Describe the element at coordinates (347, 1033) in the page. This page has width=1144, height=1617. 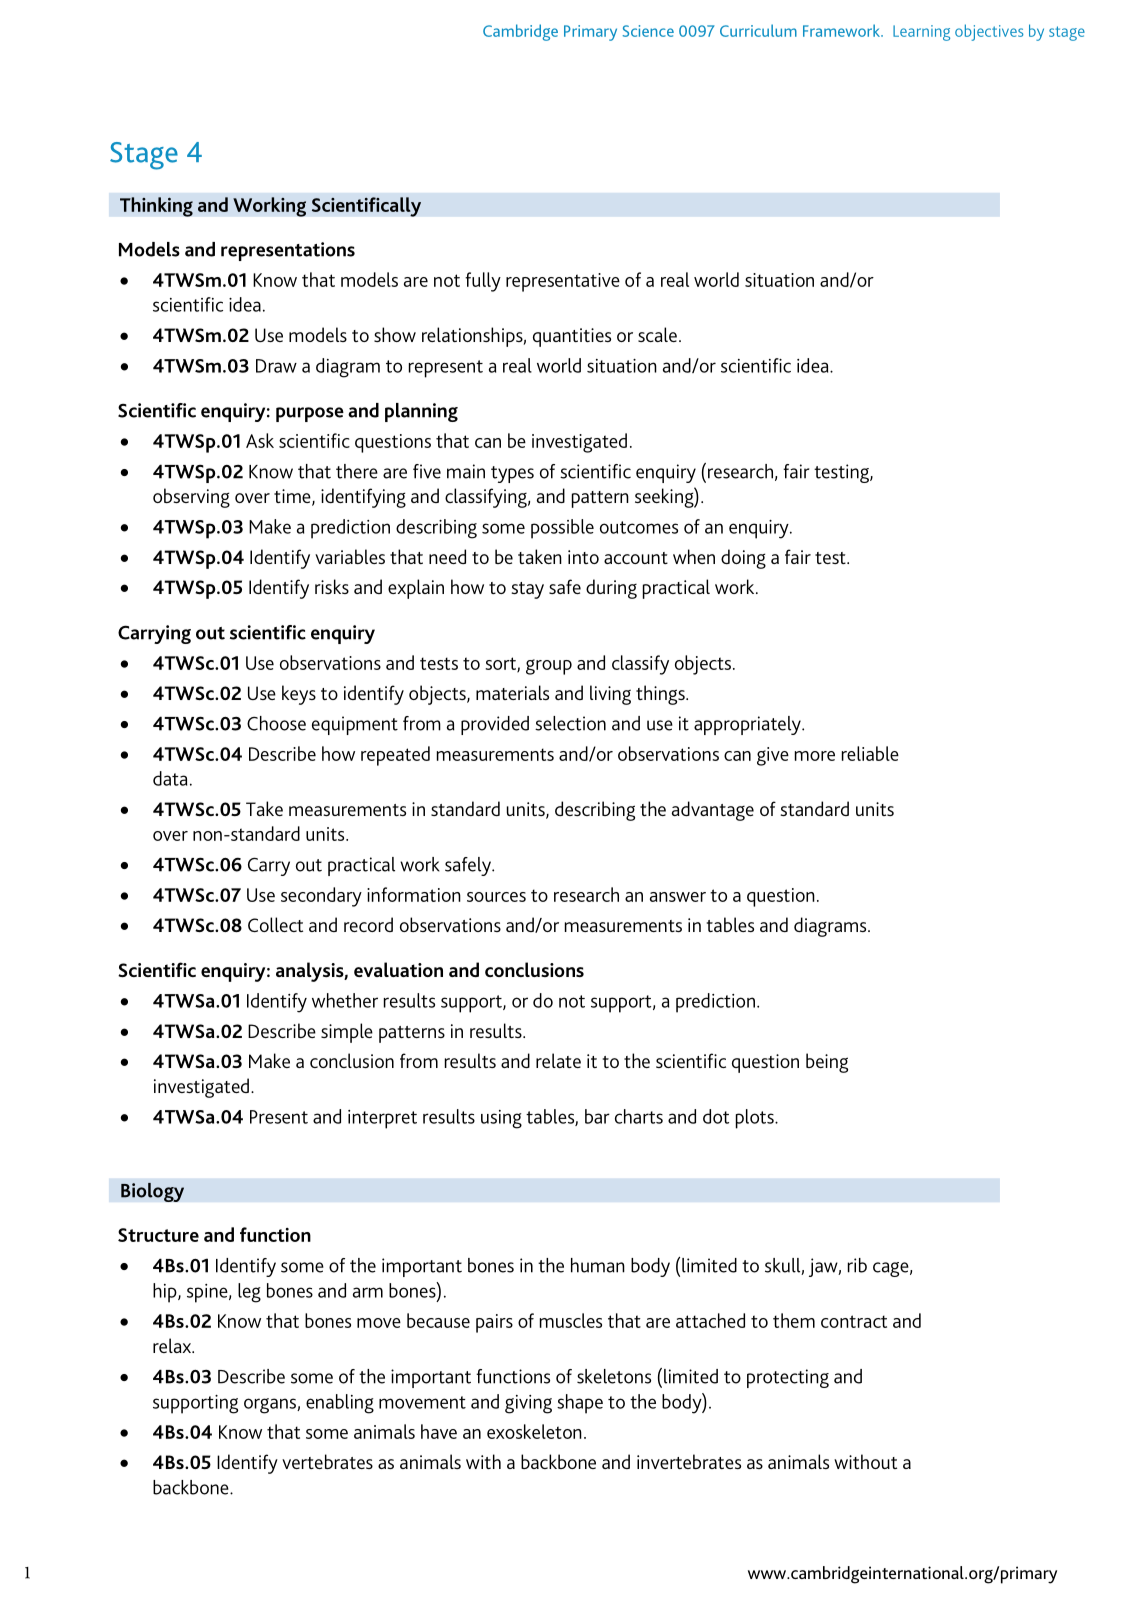
I see `simple` at that location.
